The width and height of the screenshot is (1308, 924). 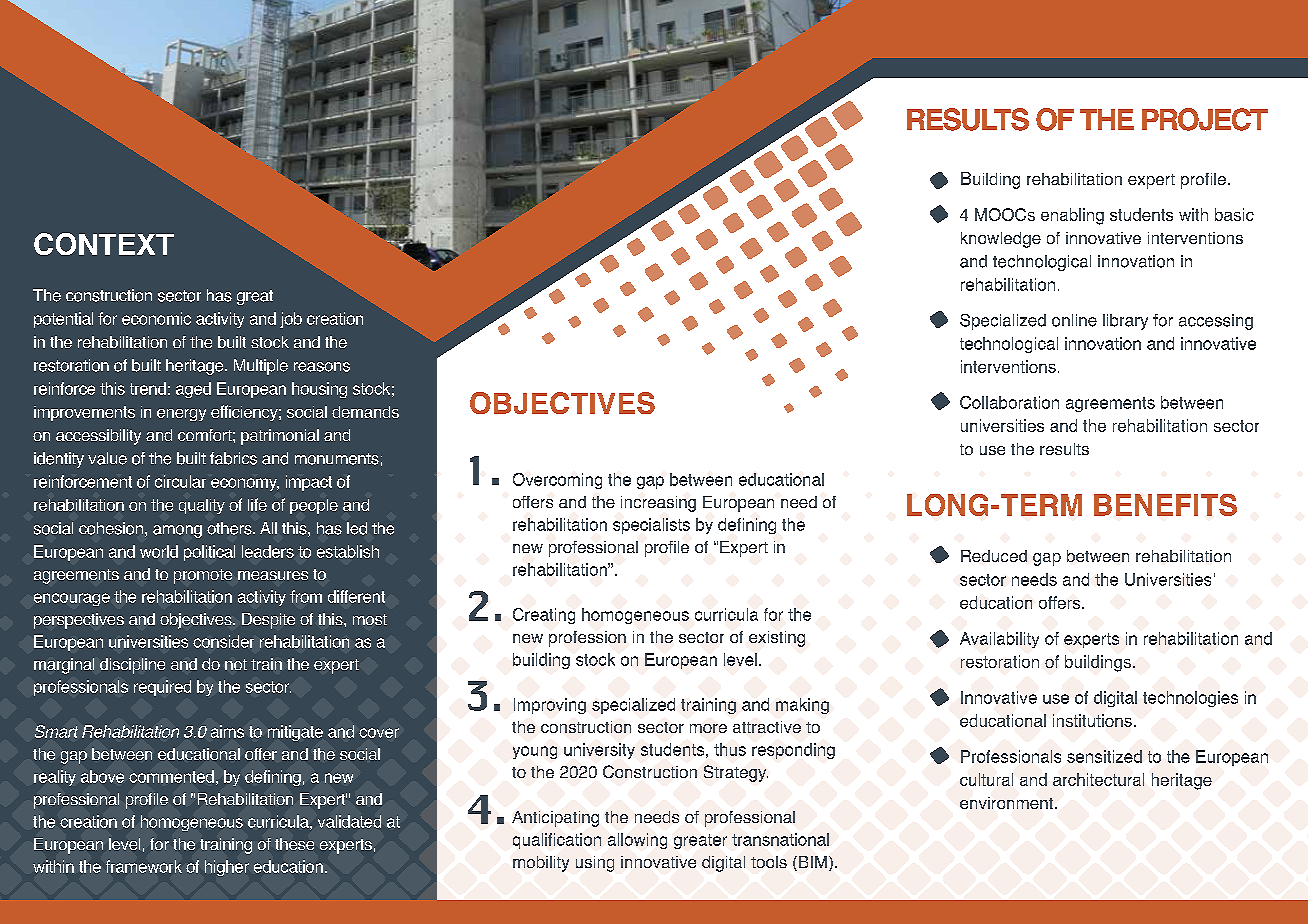 I want to click on CONTEXT, so click(x=104, y=244).
